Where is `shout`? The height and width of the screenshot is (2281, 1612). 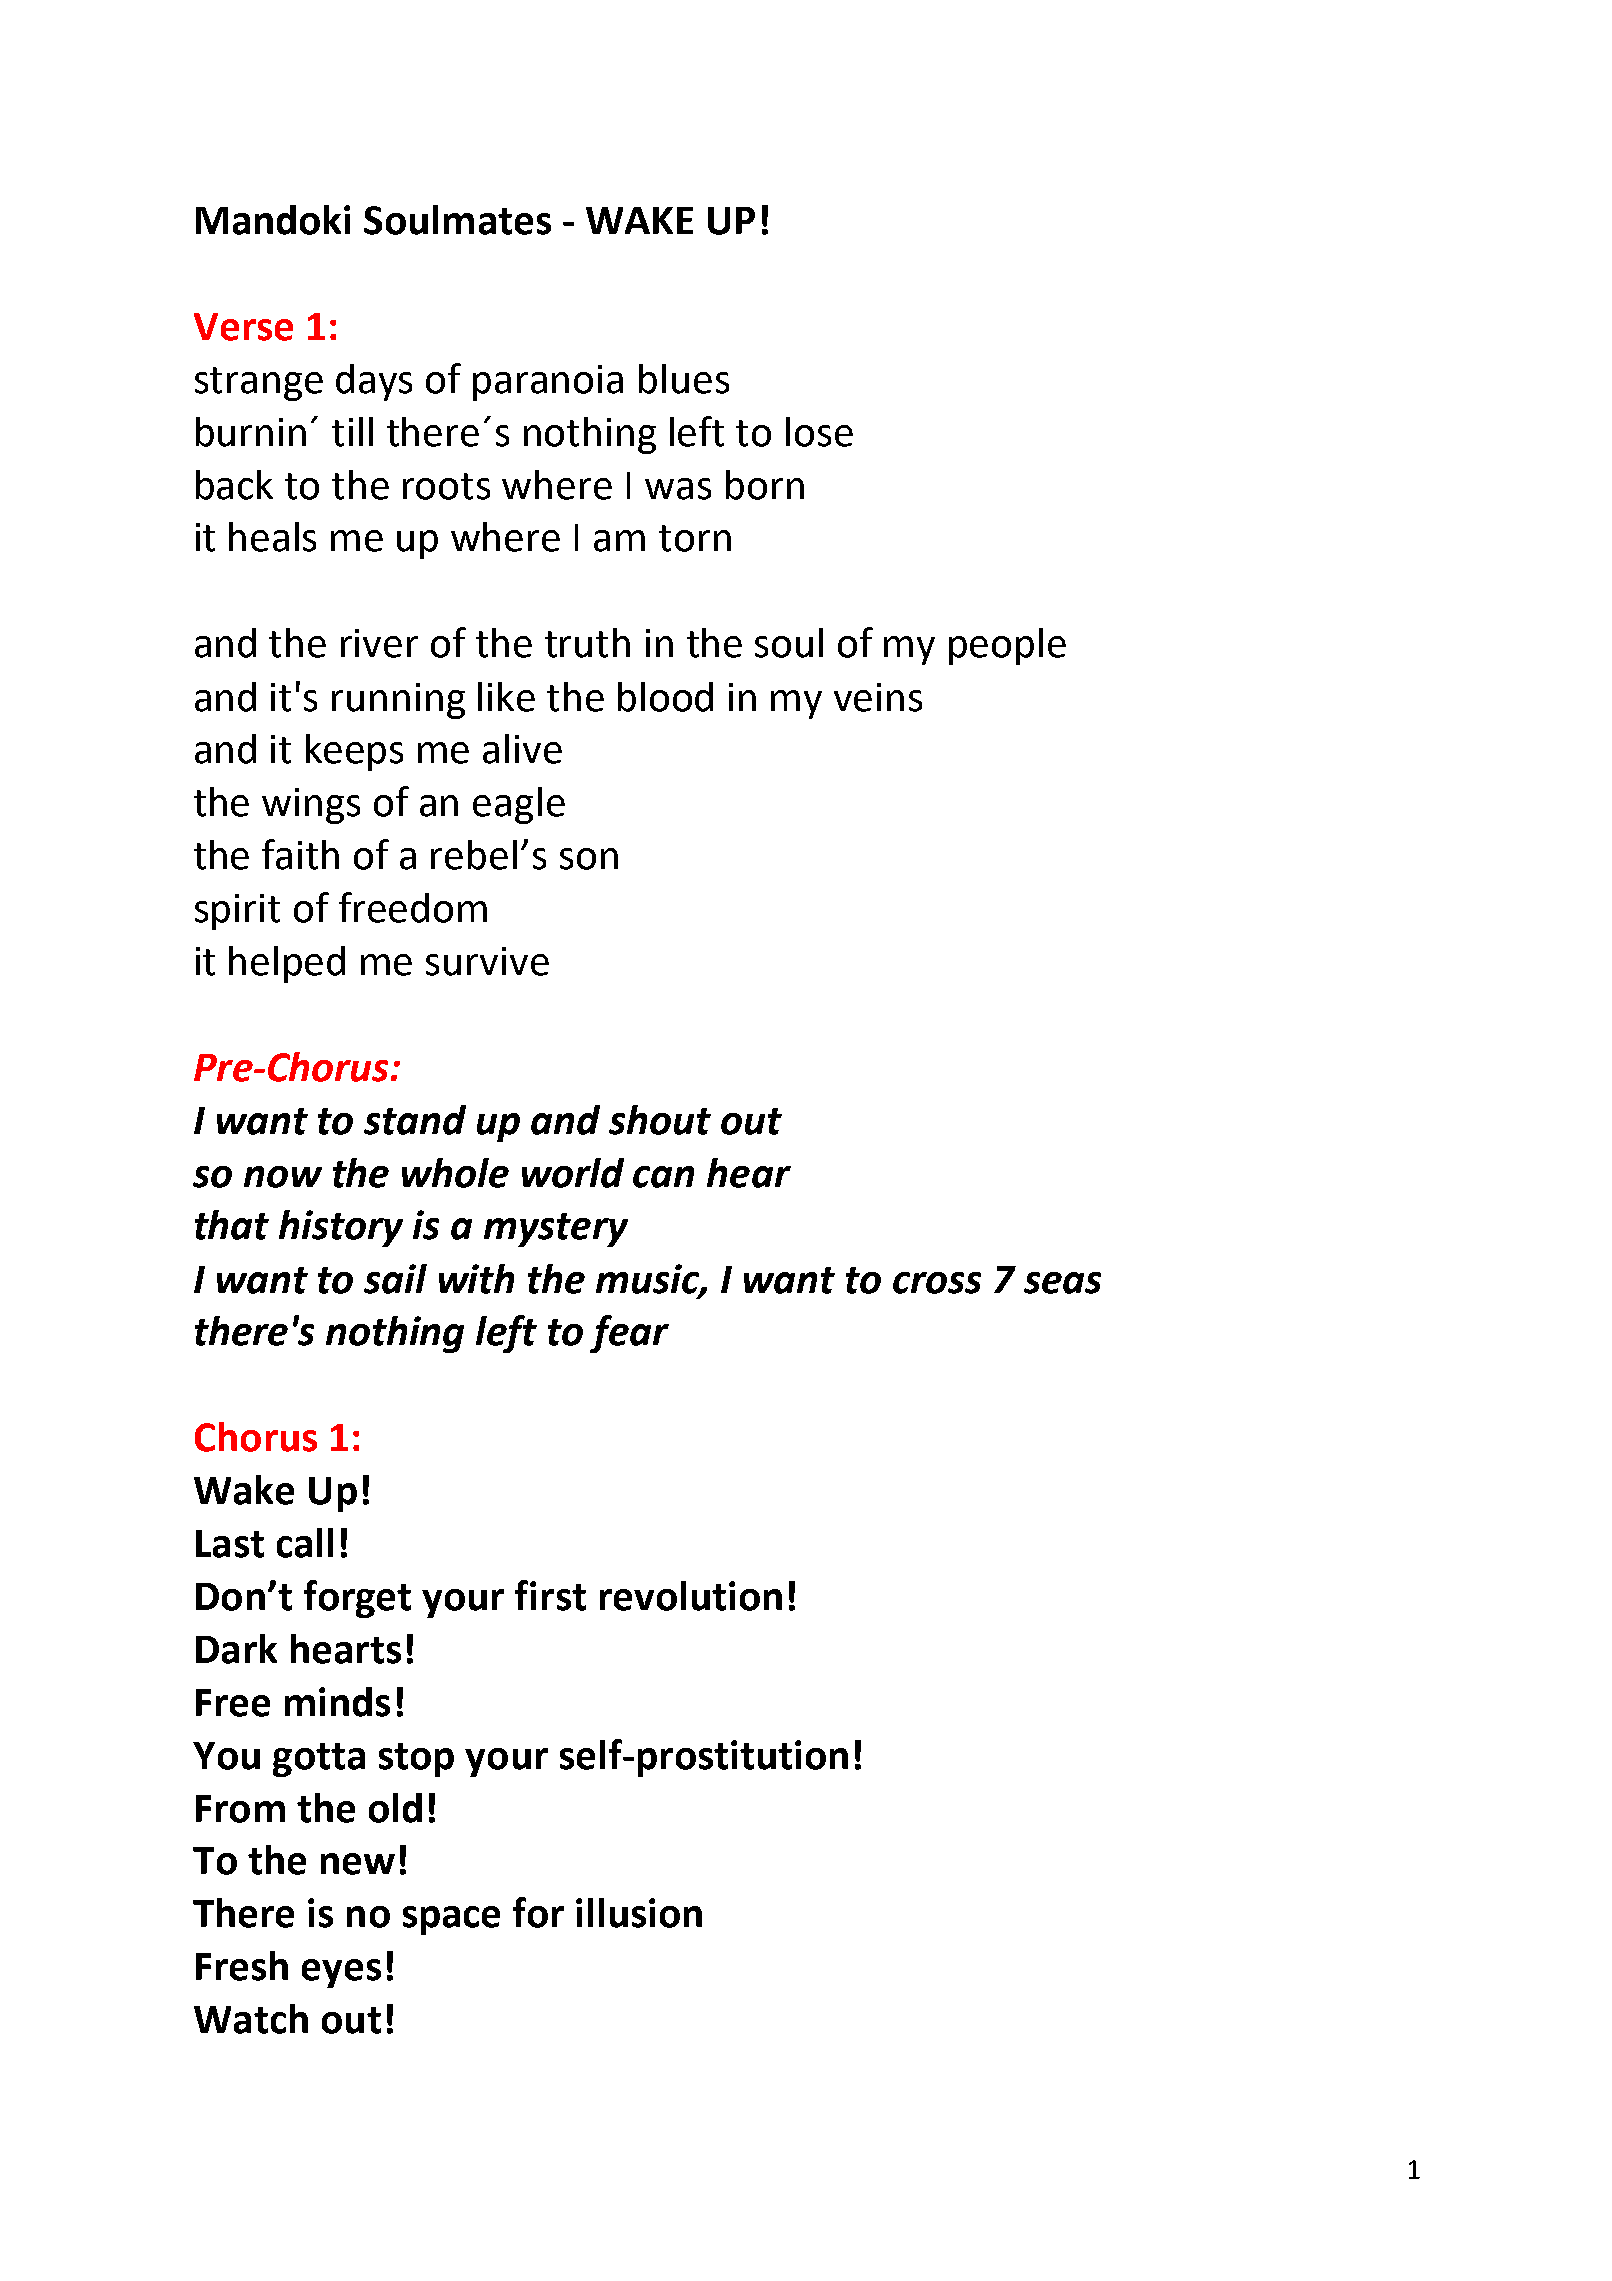
shout is located at coordinates (660, 1120).
